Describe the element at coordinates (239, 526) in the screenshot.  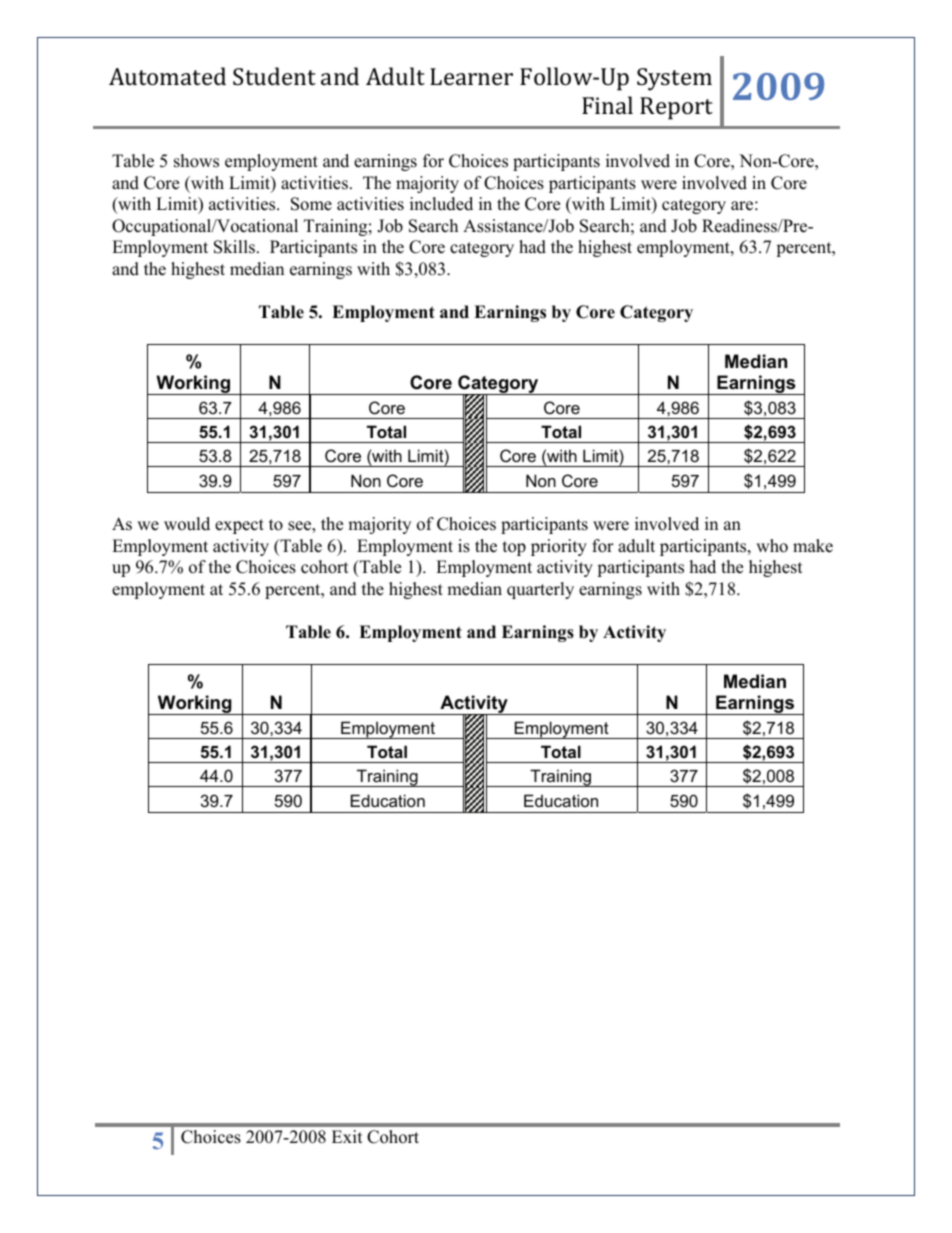
I see `expect` at that location.
